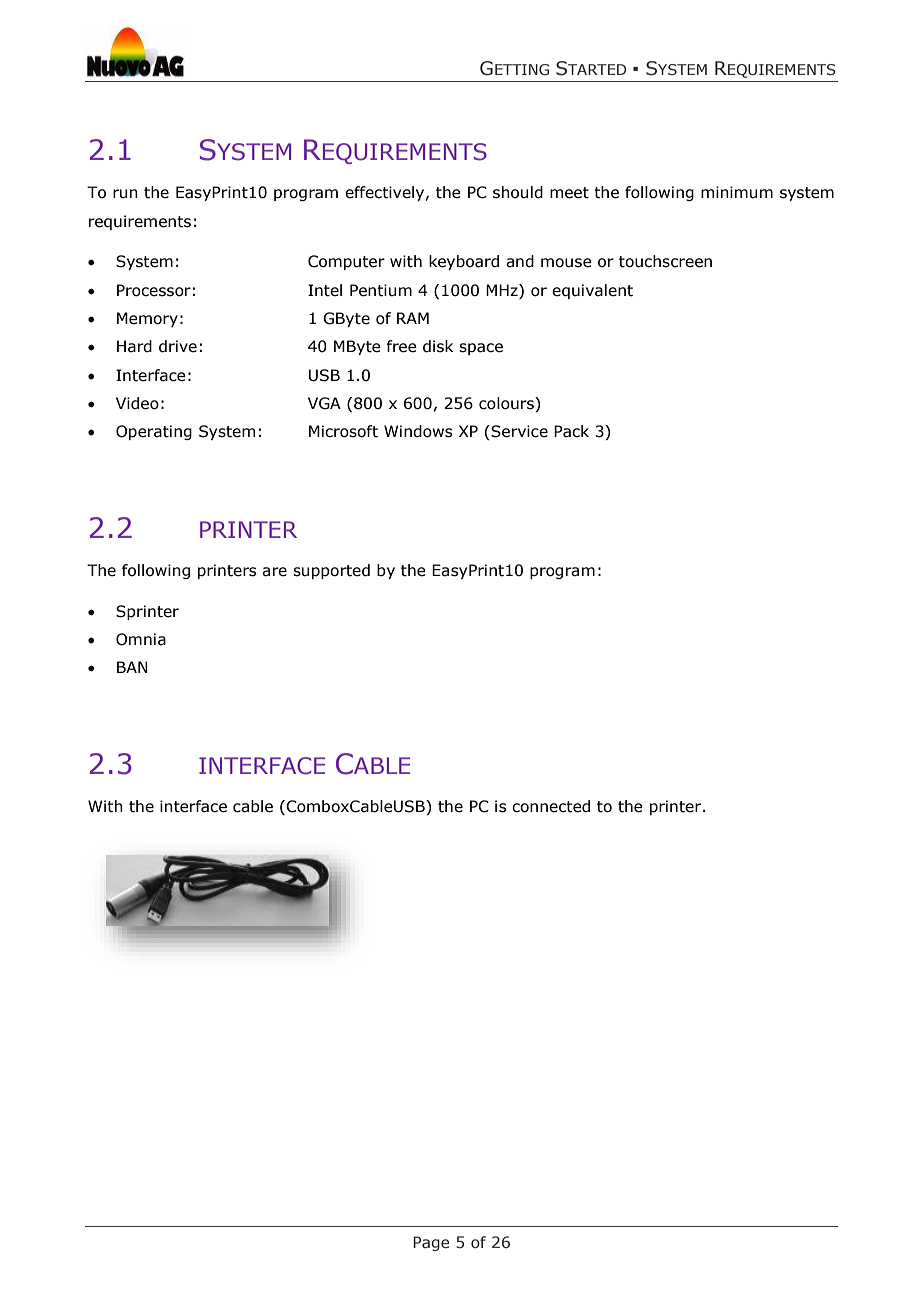 The width and height of the page is (924, 1308). I want to click on connected, so click(551, 806).
